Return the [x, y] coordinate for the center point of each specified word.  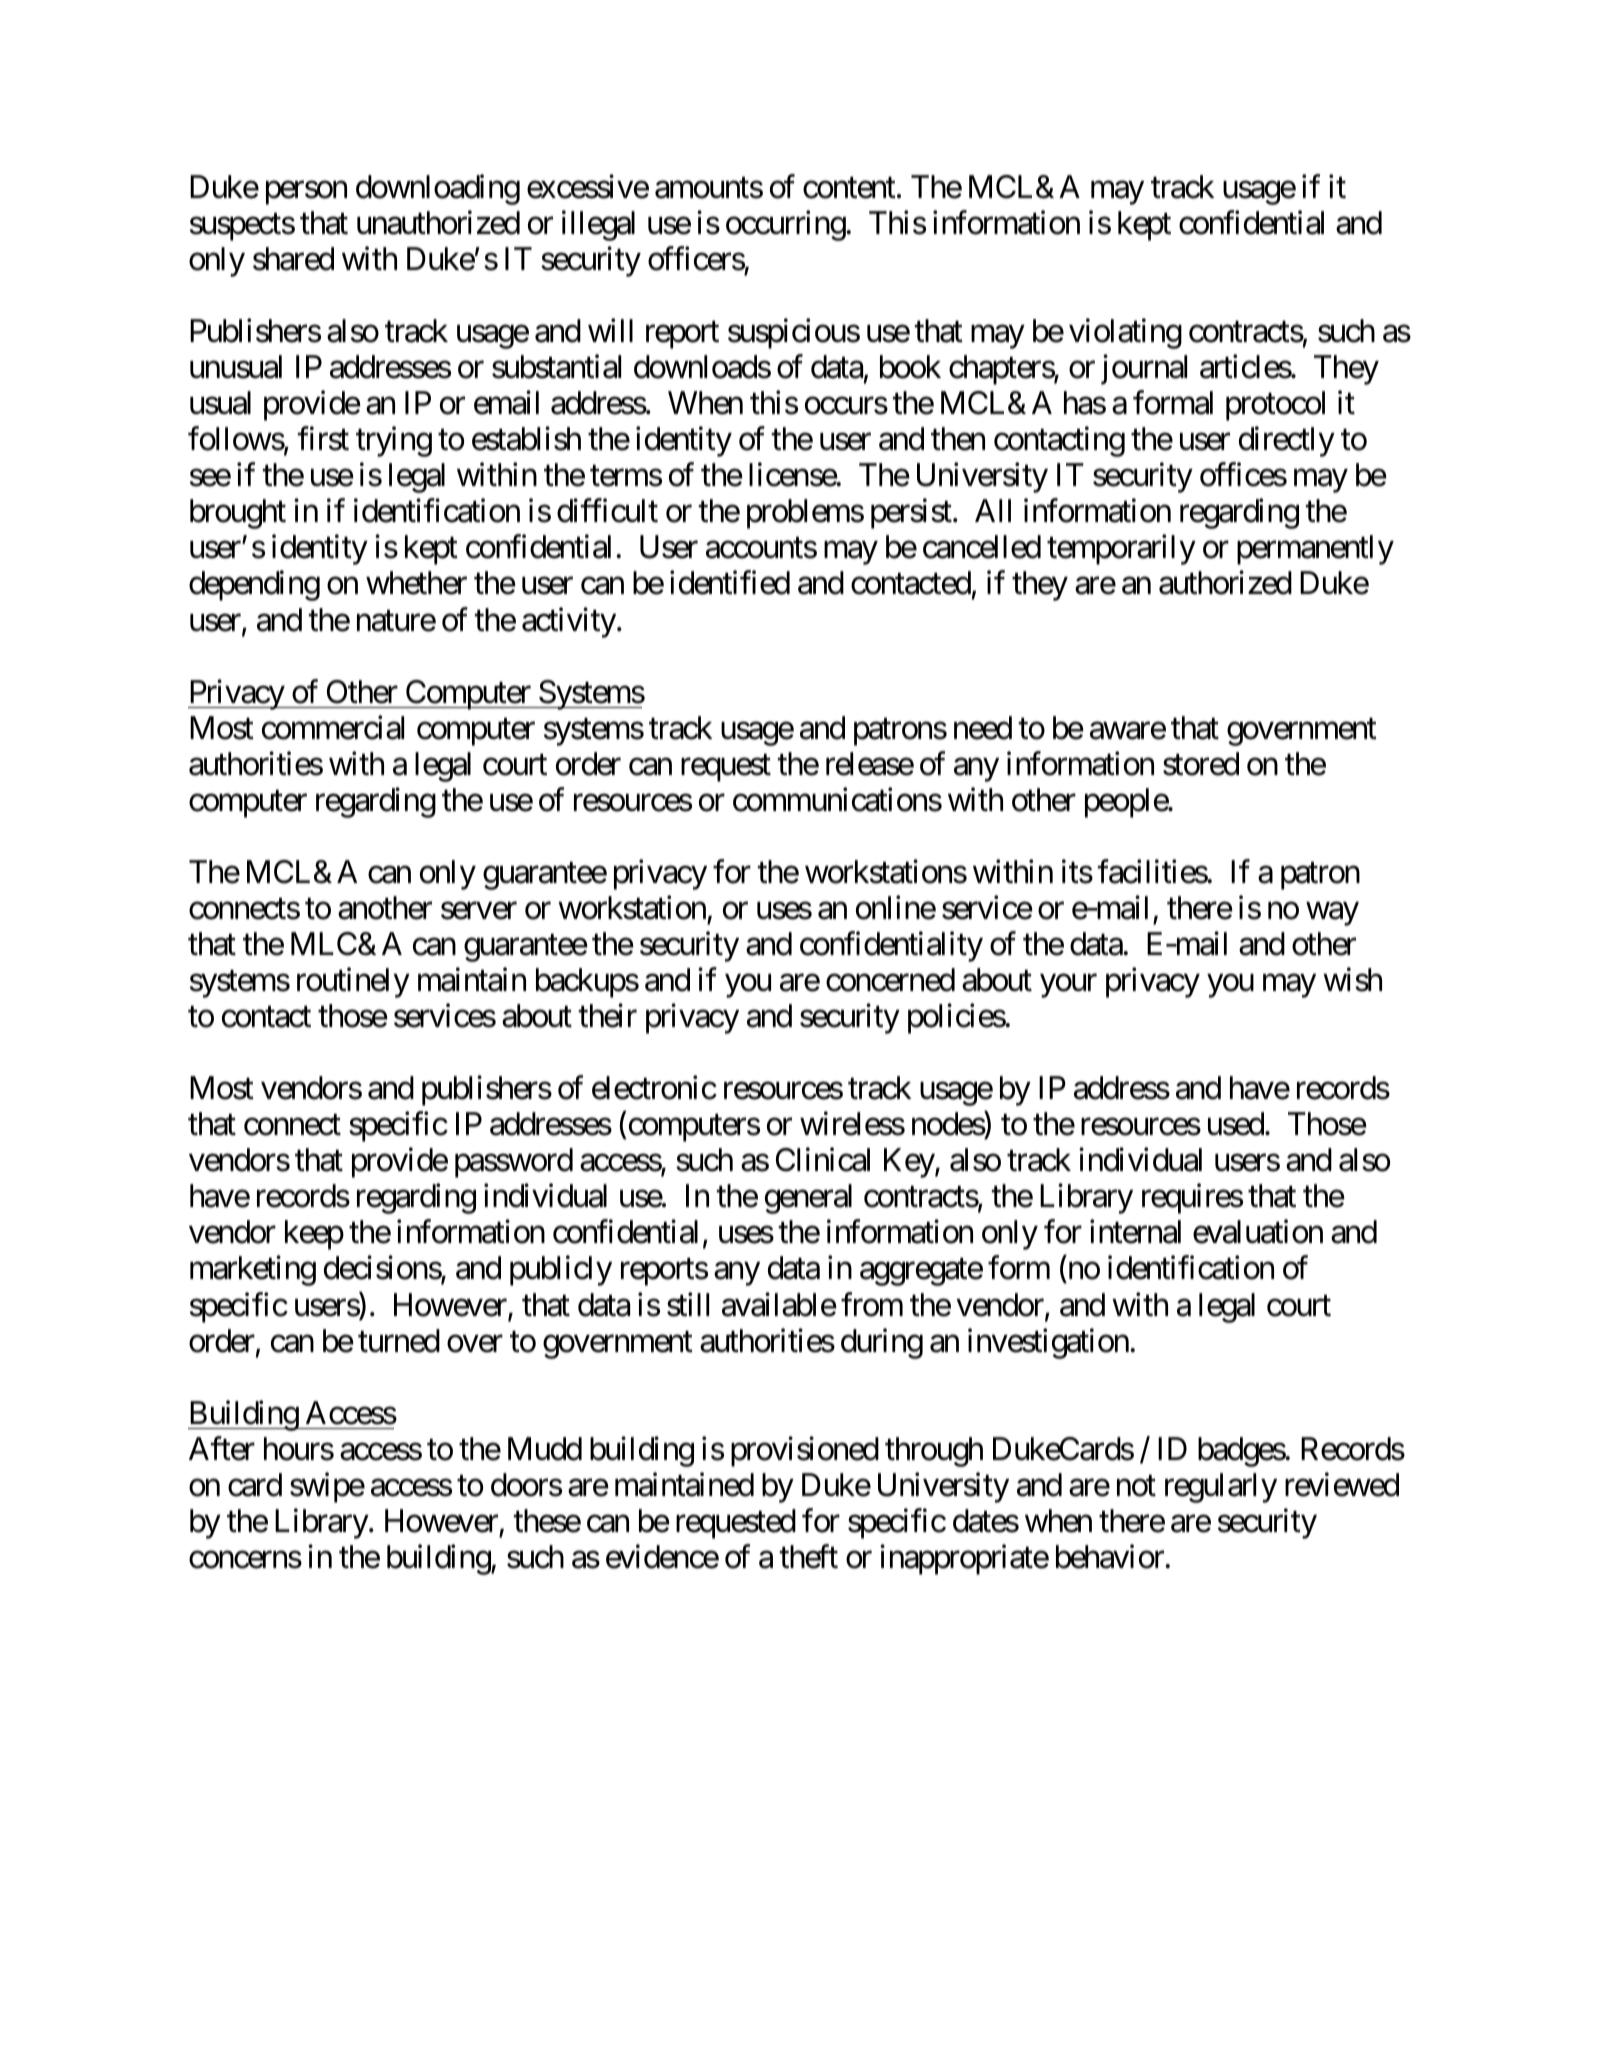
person [306, 193]
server [479, 911]
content [849, 188]
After [222, 1448]
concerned [890, 980]
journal [1144, 370]
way [1333, 914]
